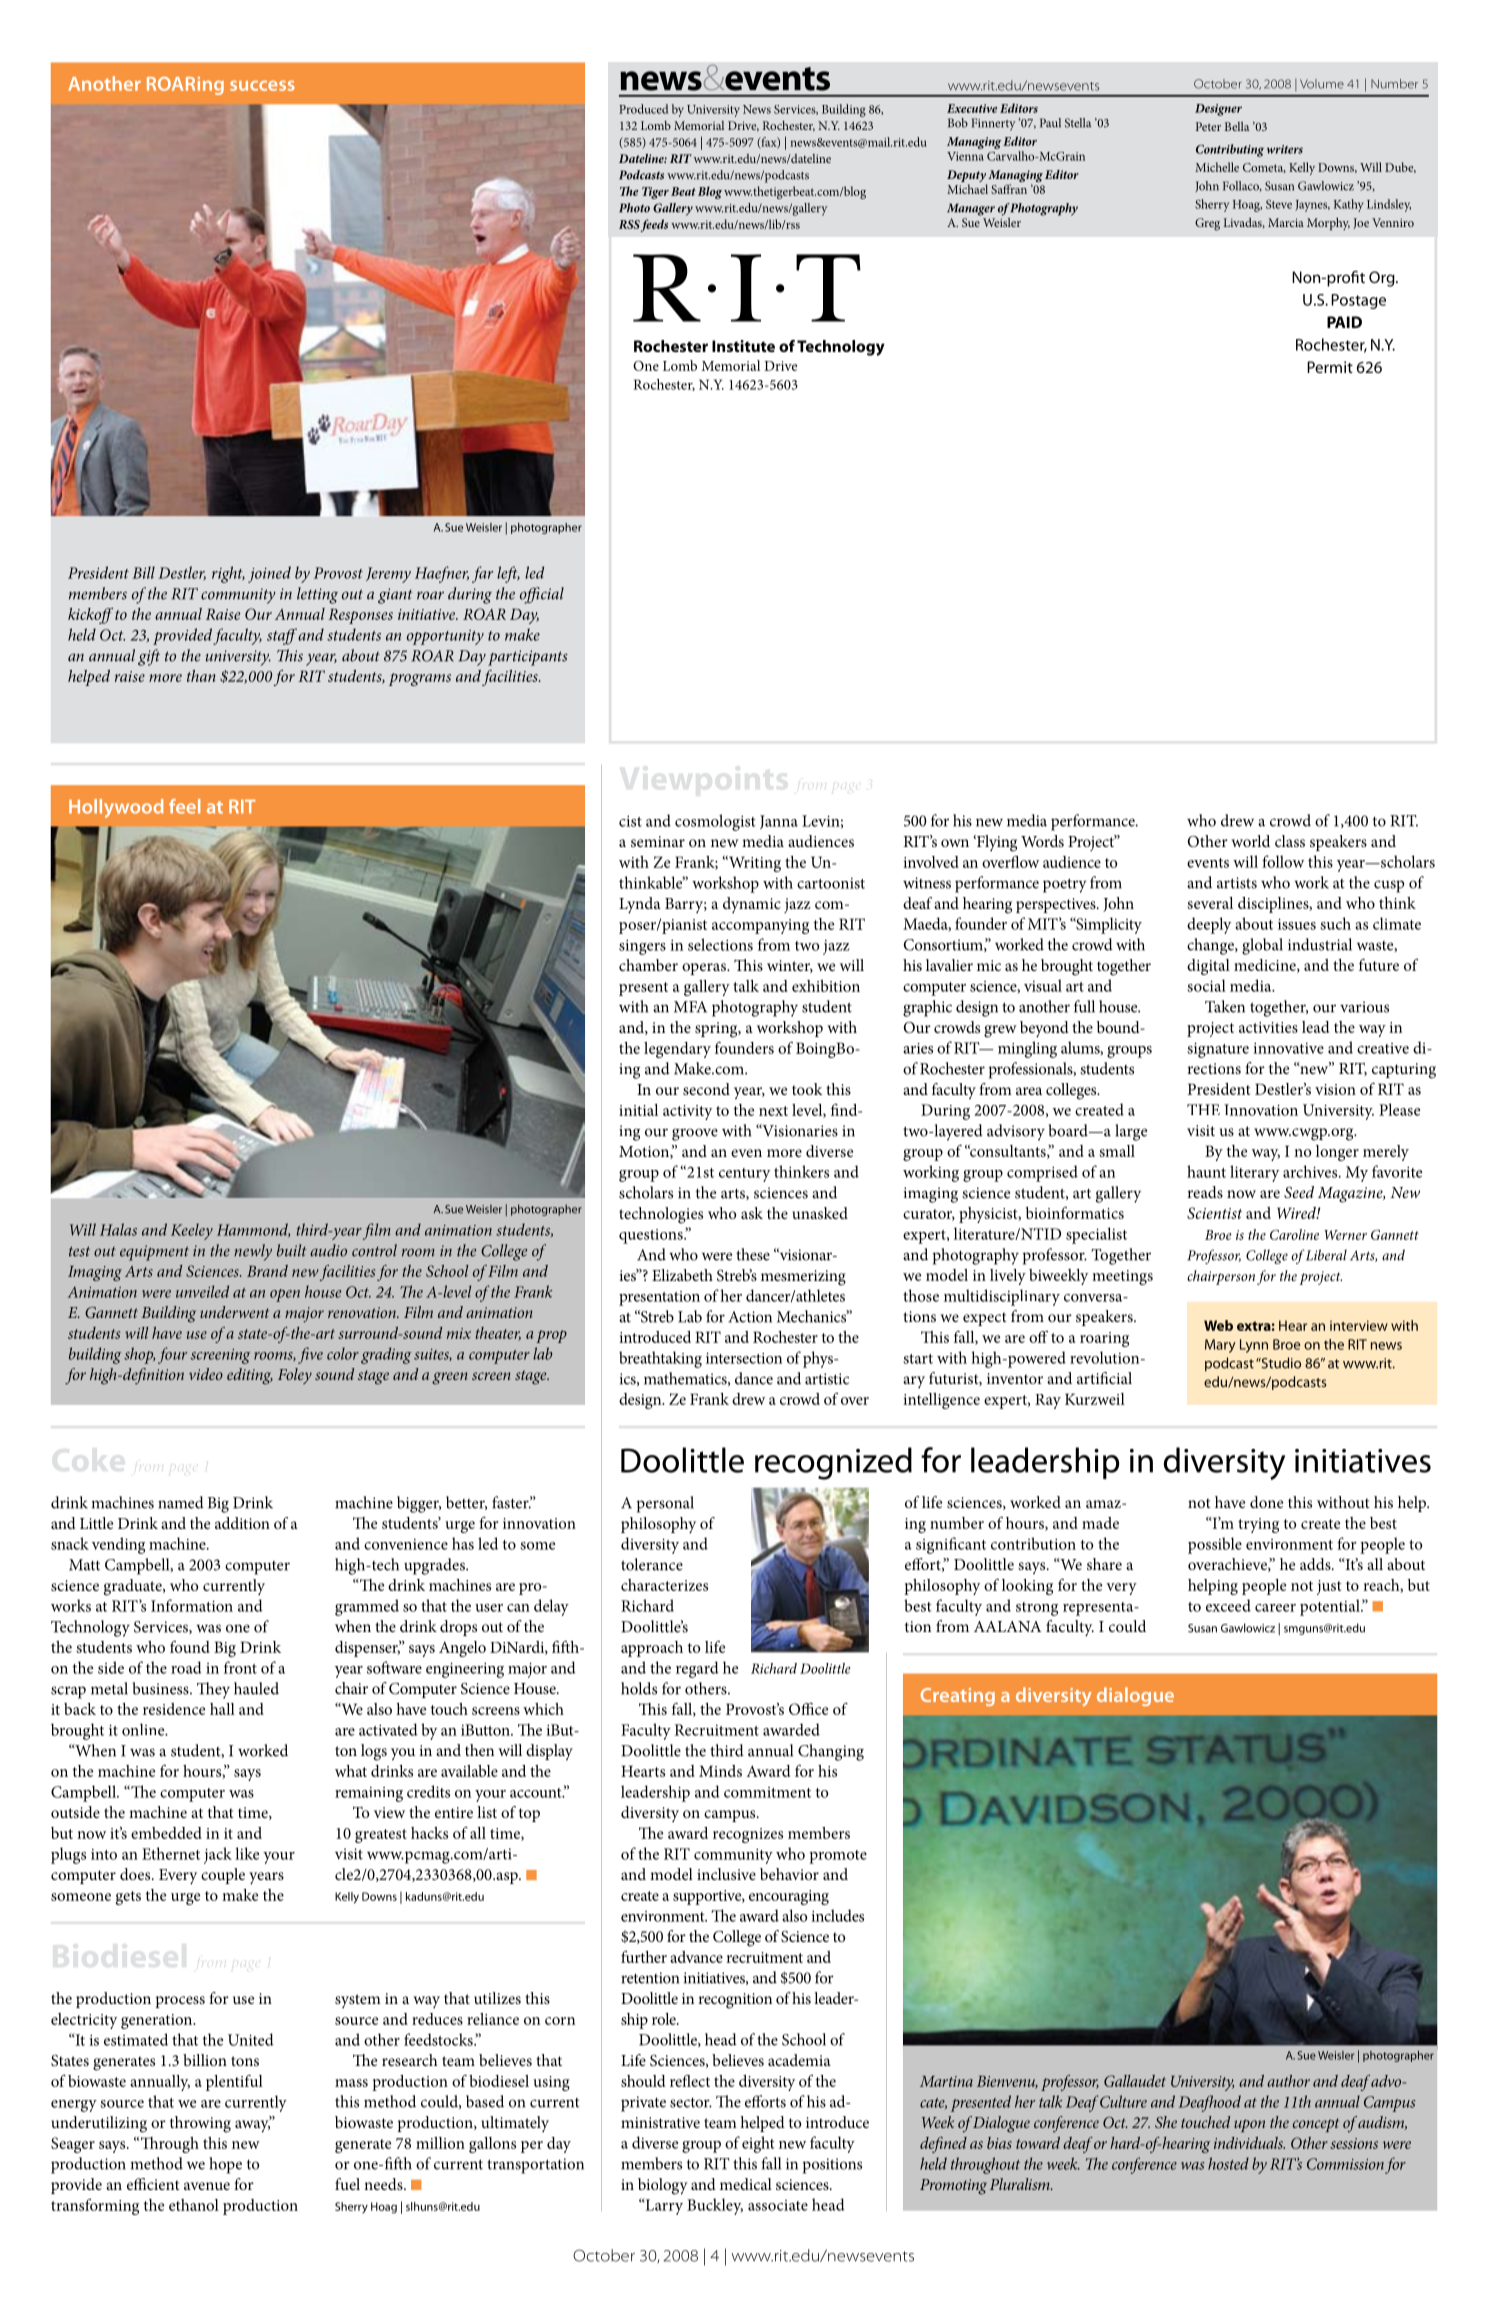  I want to click on hope, so click(226, 2165).
